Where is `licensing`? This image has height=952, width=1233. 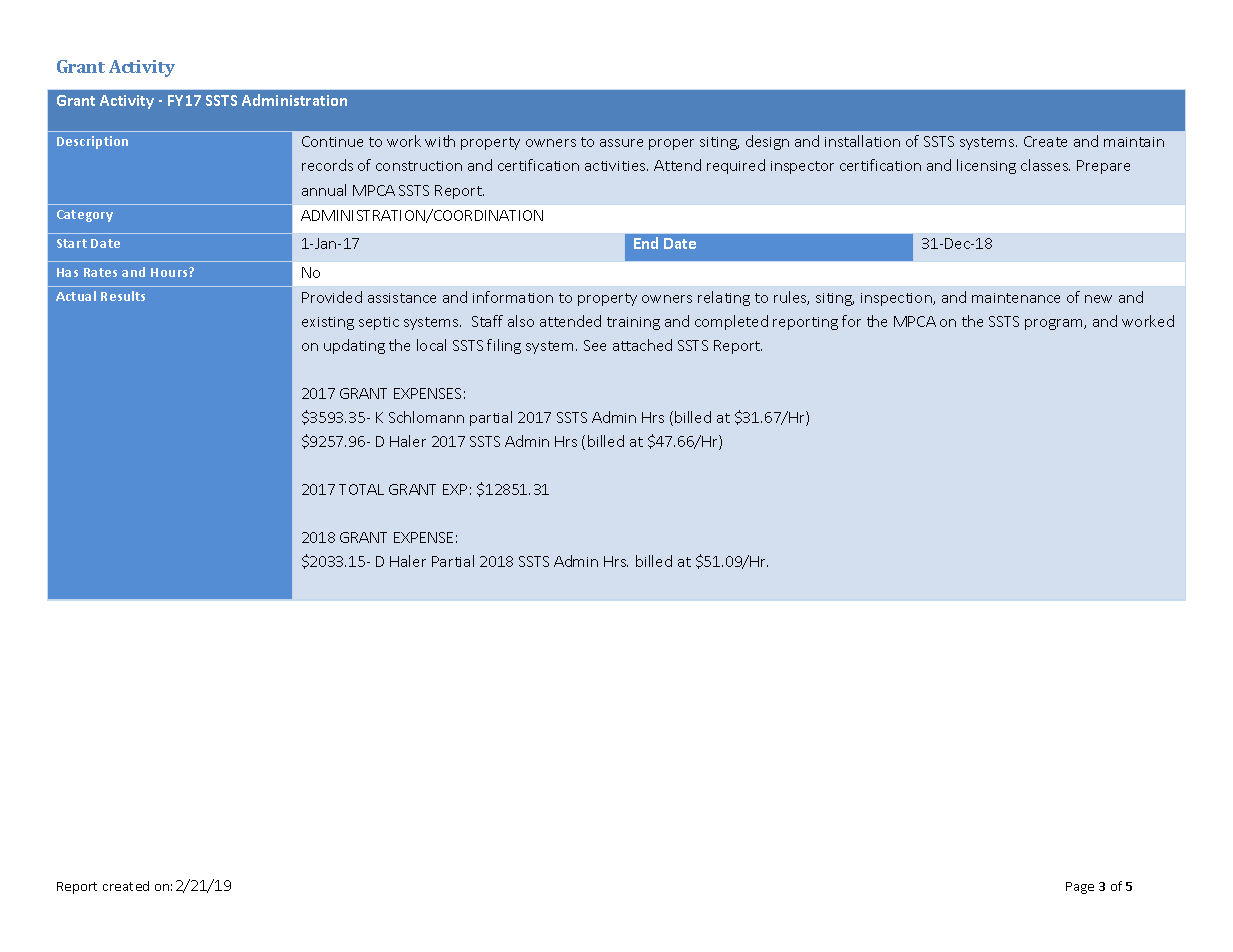
licensing is located at coordinates (986, 166).
